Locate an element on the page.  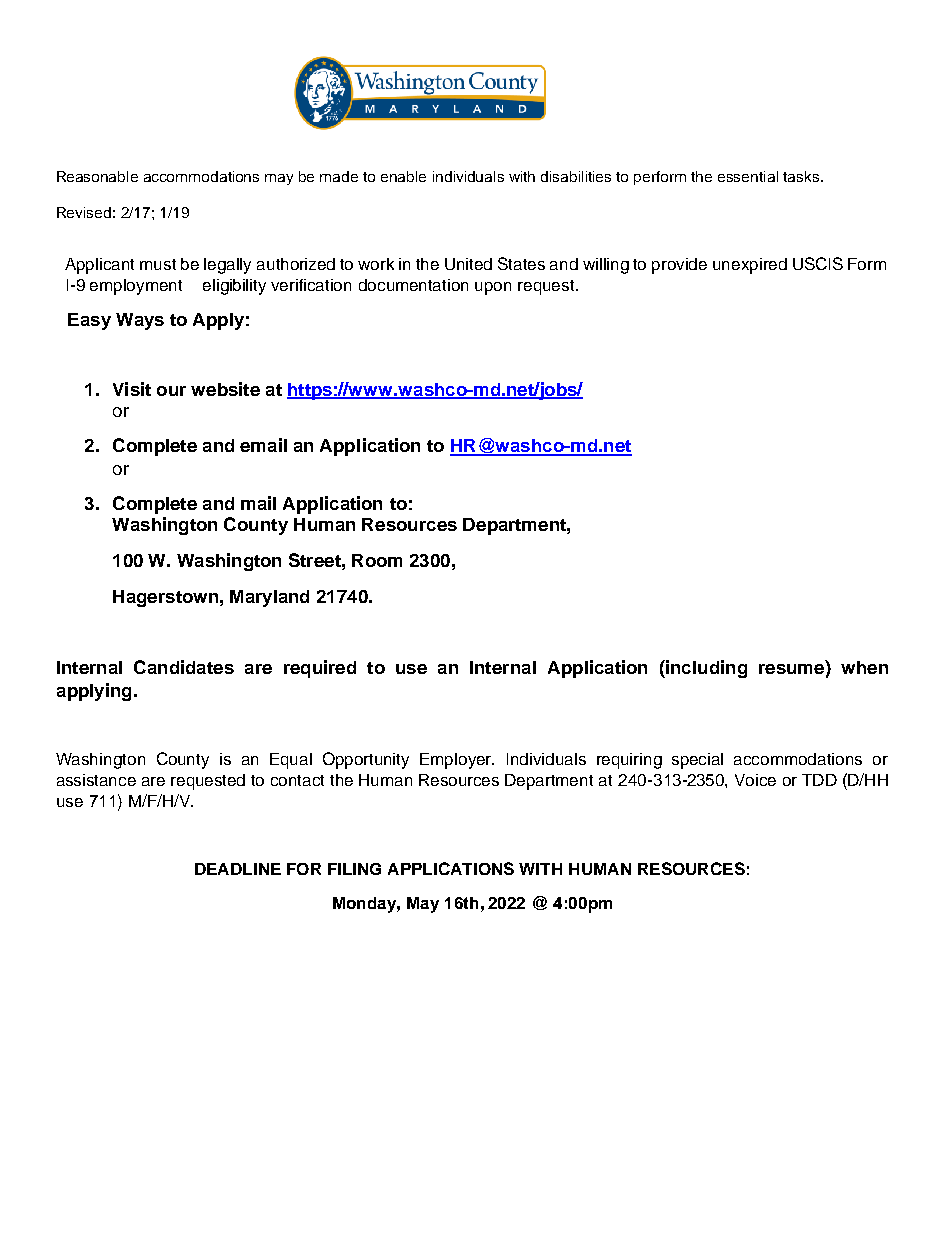
unexpired is located at coordinates (750, 266).
